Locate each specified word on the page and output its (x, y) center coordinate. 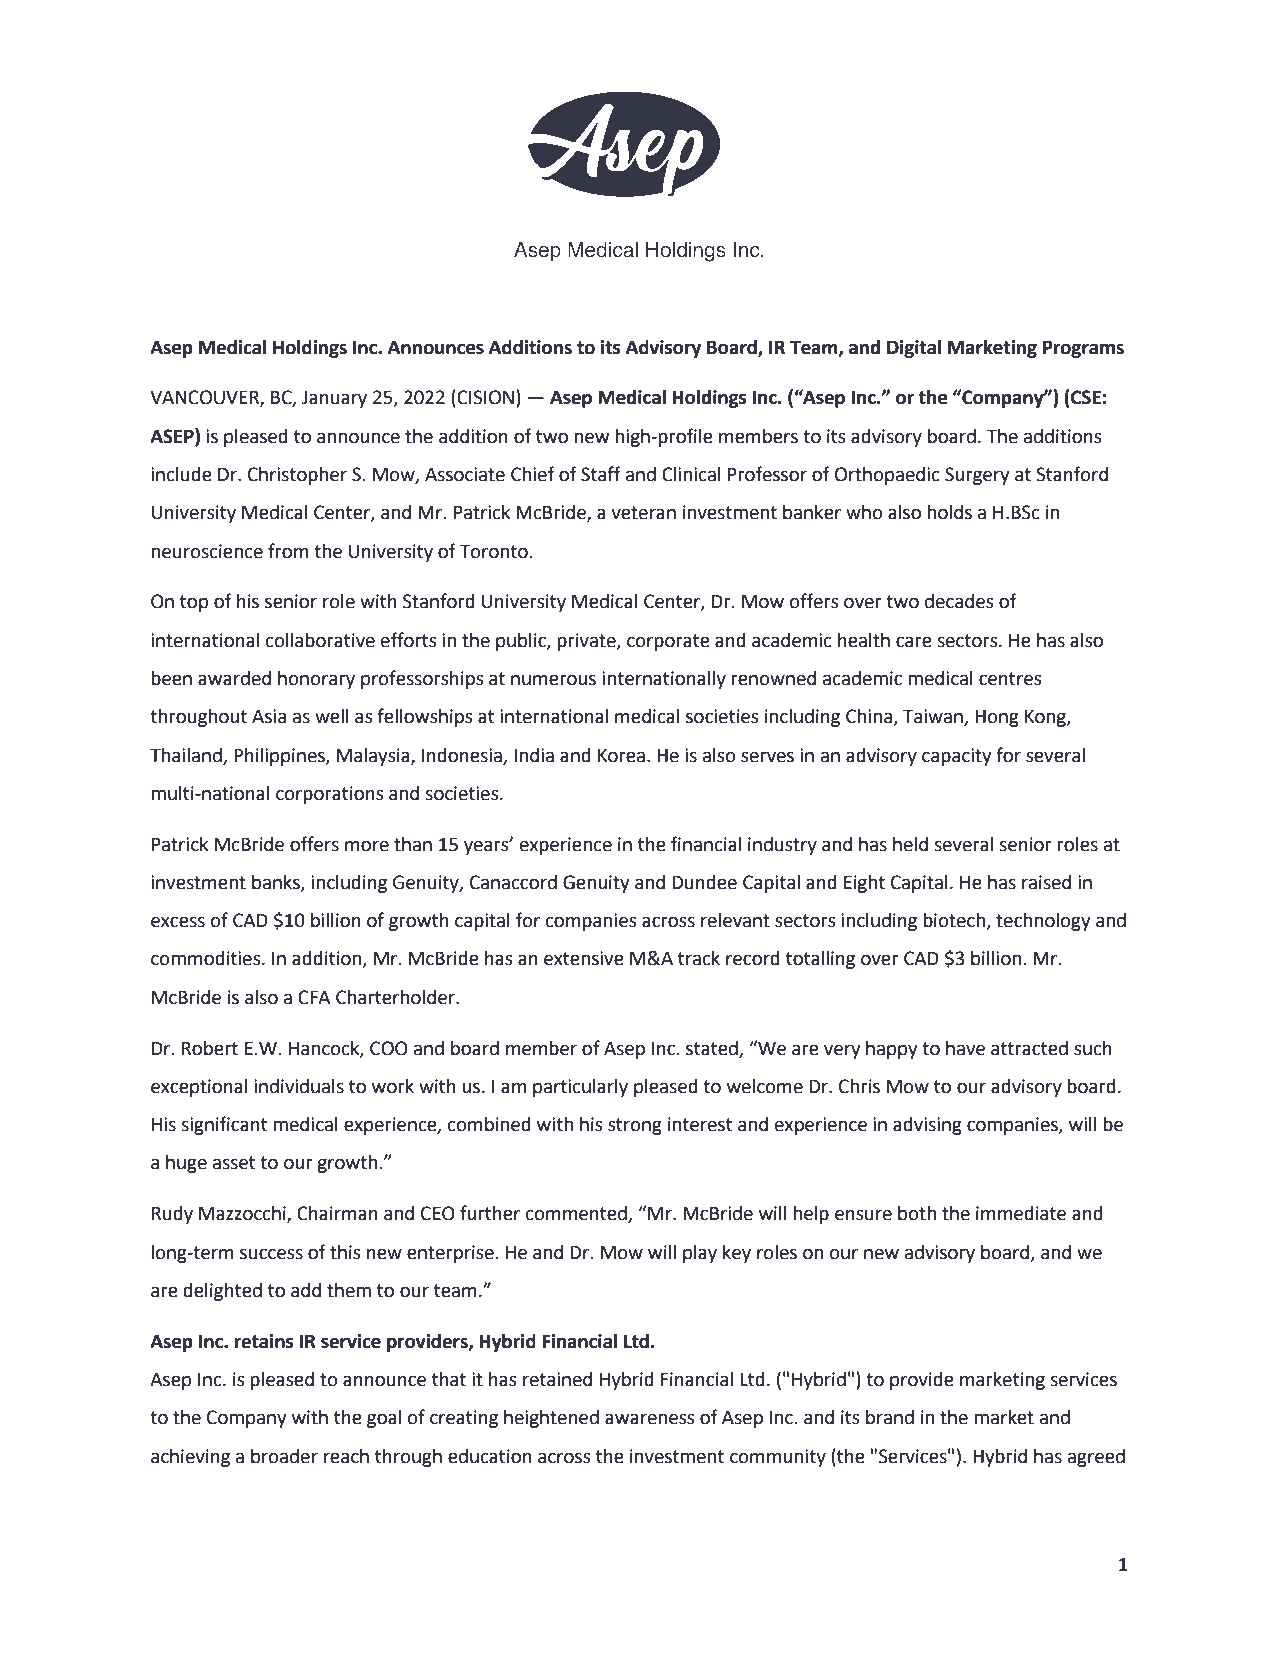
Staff (601, 474)
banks (277, 883)
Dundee (704, 882)
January (334, 399)
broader (284, 1456)
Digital (914, 349)
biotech (955, 921)
